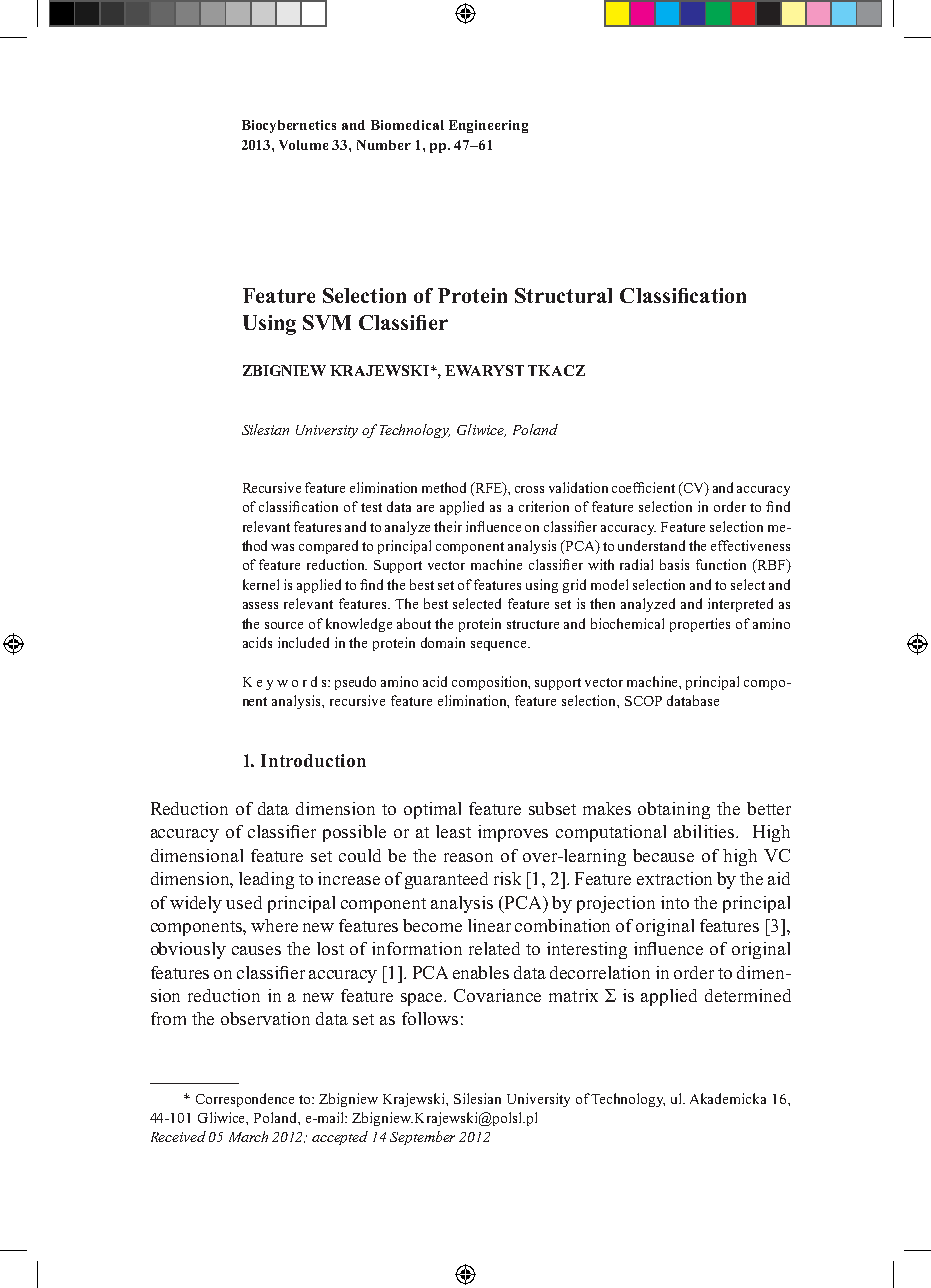 The image size is (931, 1288). What do you see at coordinates (500, 646) in the screenshot?
I see `sequence` at bounding box center [500, 646].
